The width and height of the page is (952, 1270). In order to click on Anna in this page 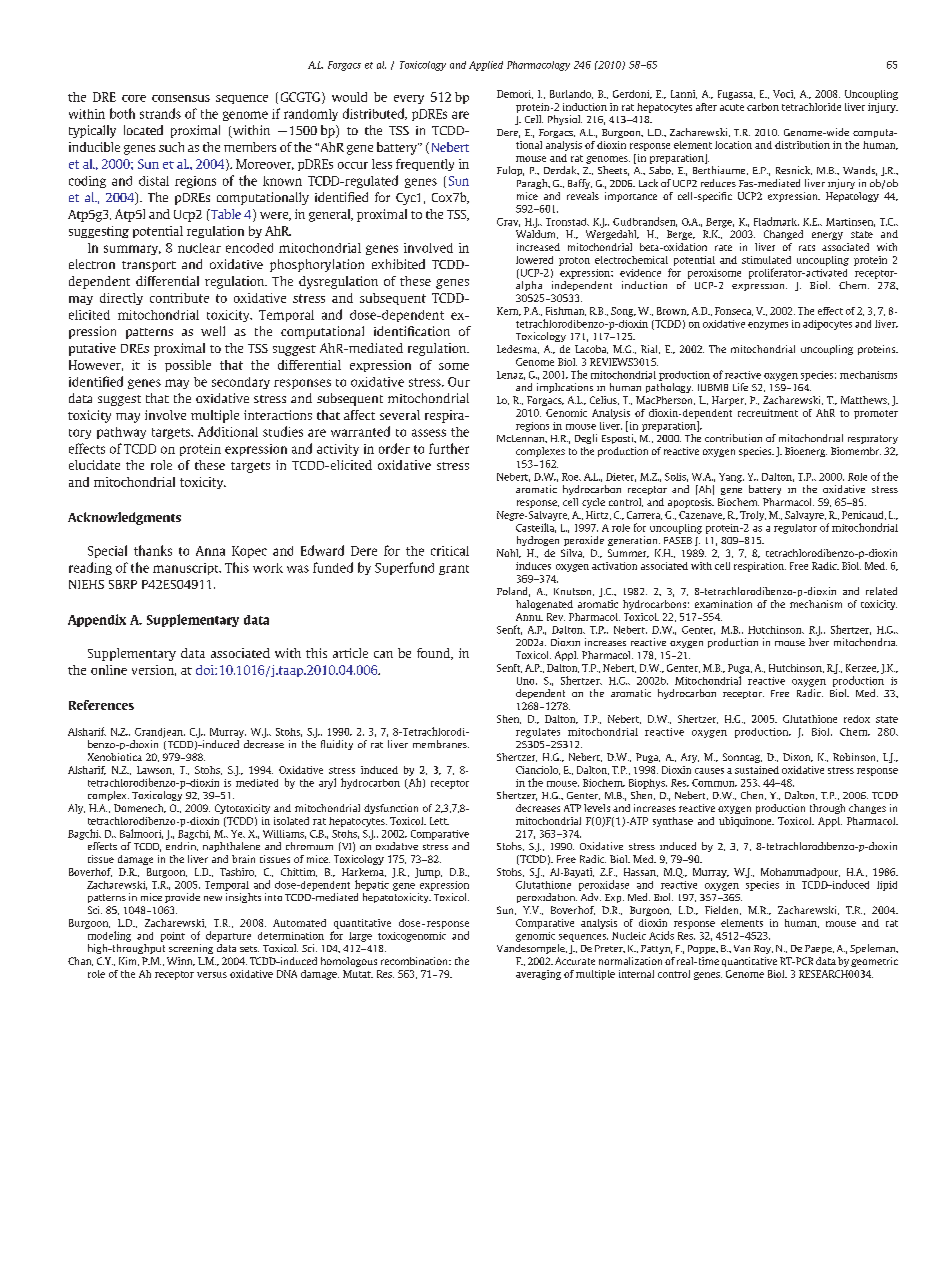, I will do `click(210, 551)`.
